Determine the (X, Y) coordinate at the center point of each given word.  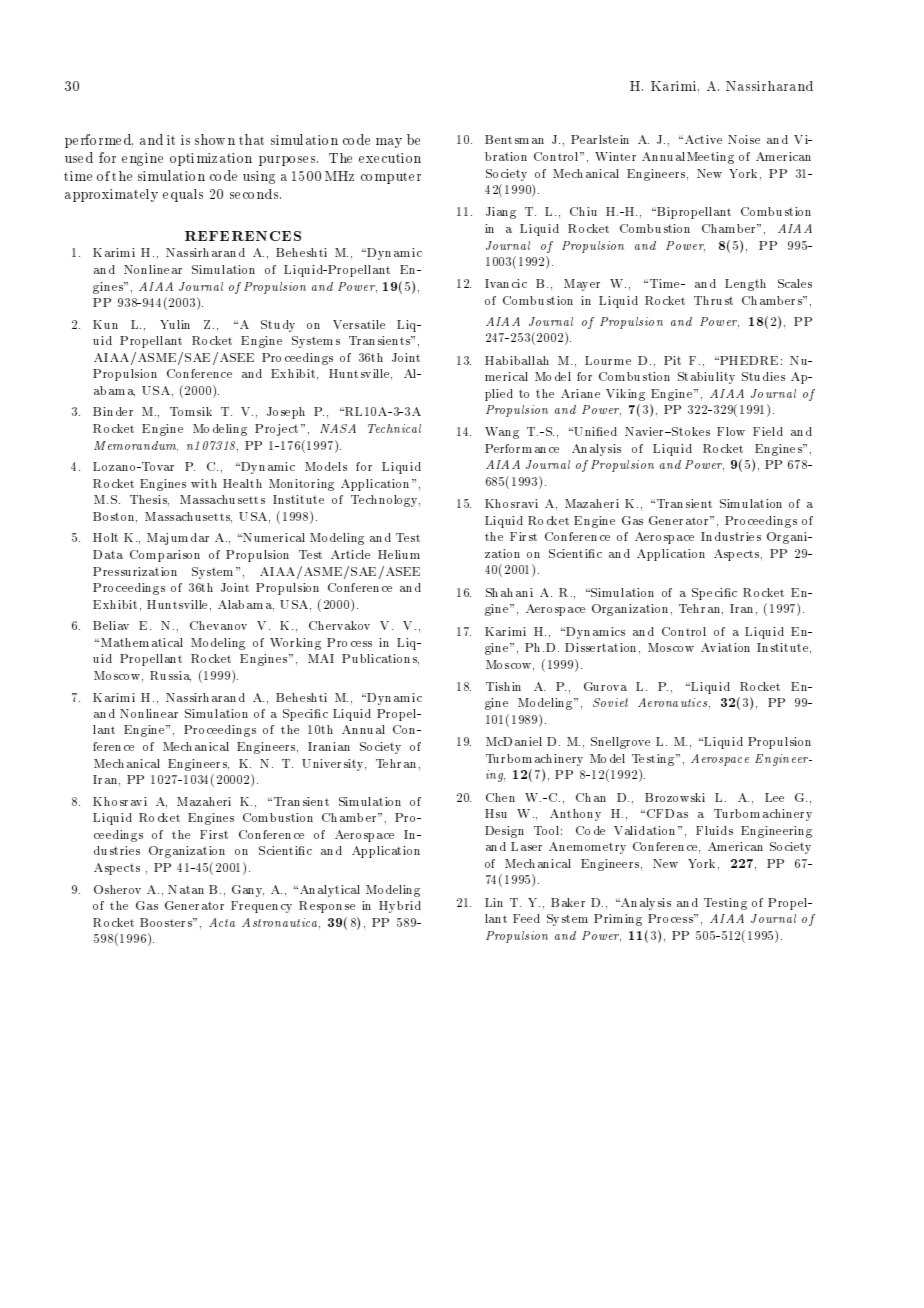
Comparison (165, 556)
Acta (222, 922)
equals (183, 195)
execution (390, 158)
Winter (615, 156)
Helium (399, 554)
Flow (731, 431)
